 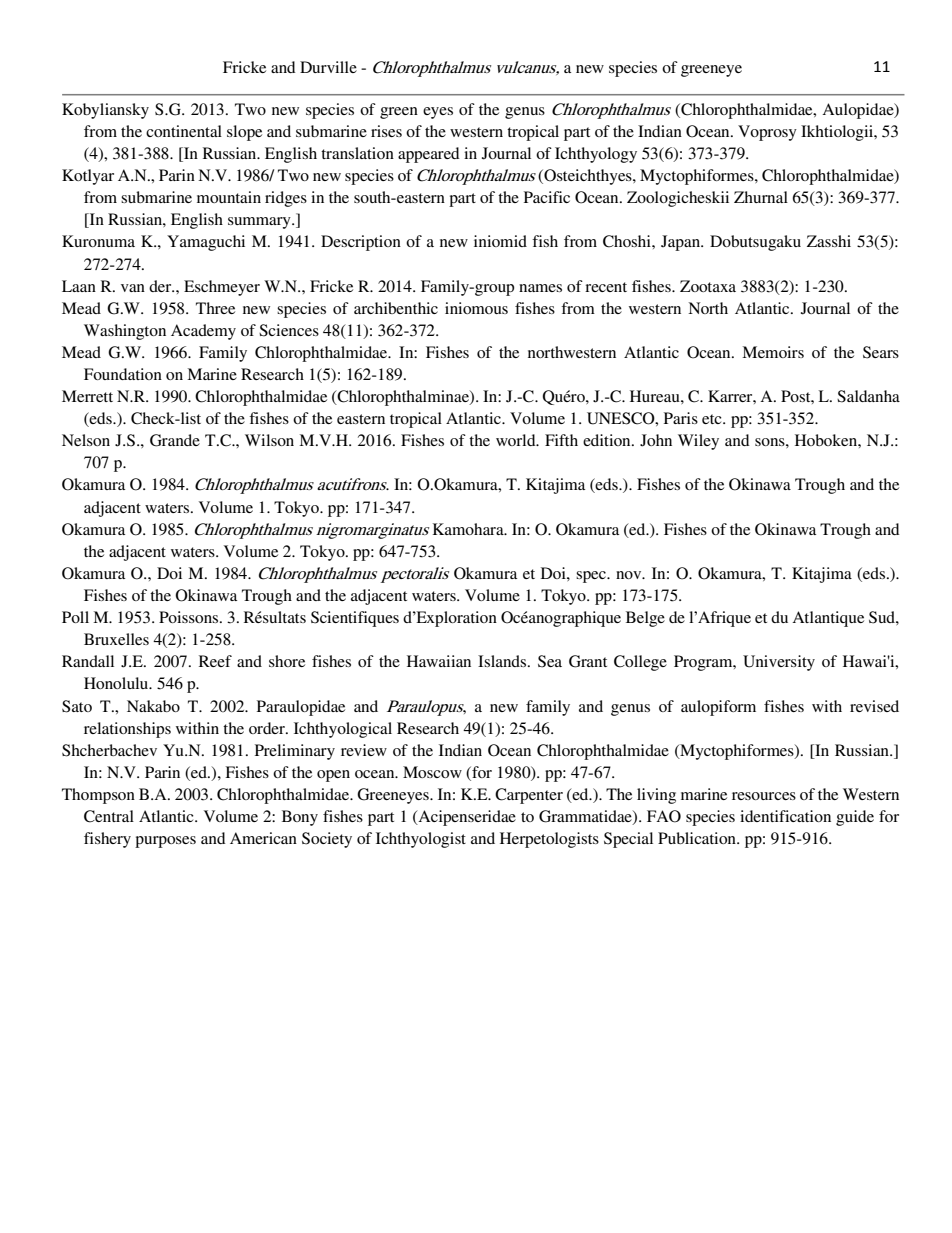 I want to click on world, so click(x=517, y=440).
